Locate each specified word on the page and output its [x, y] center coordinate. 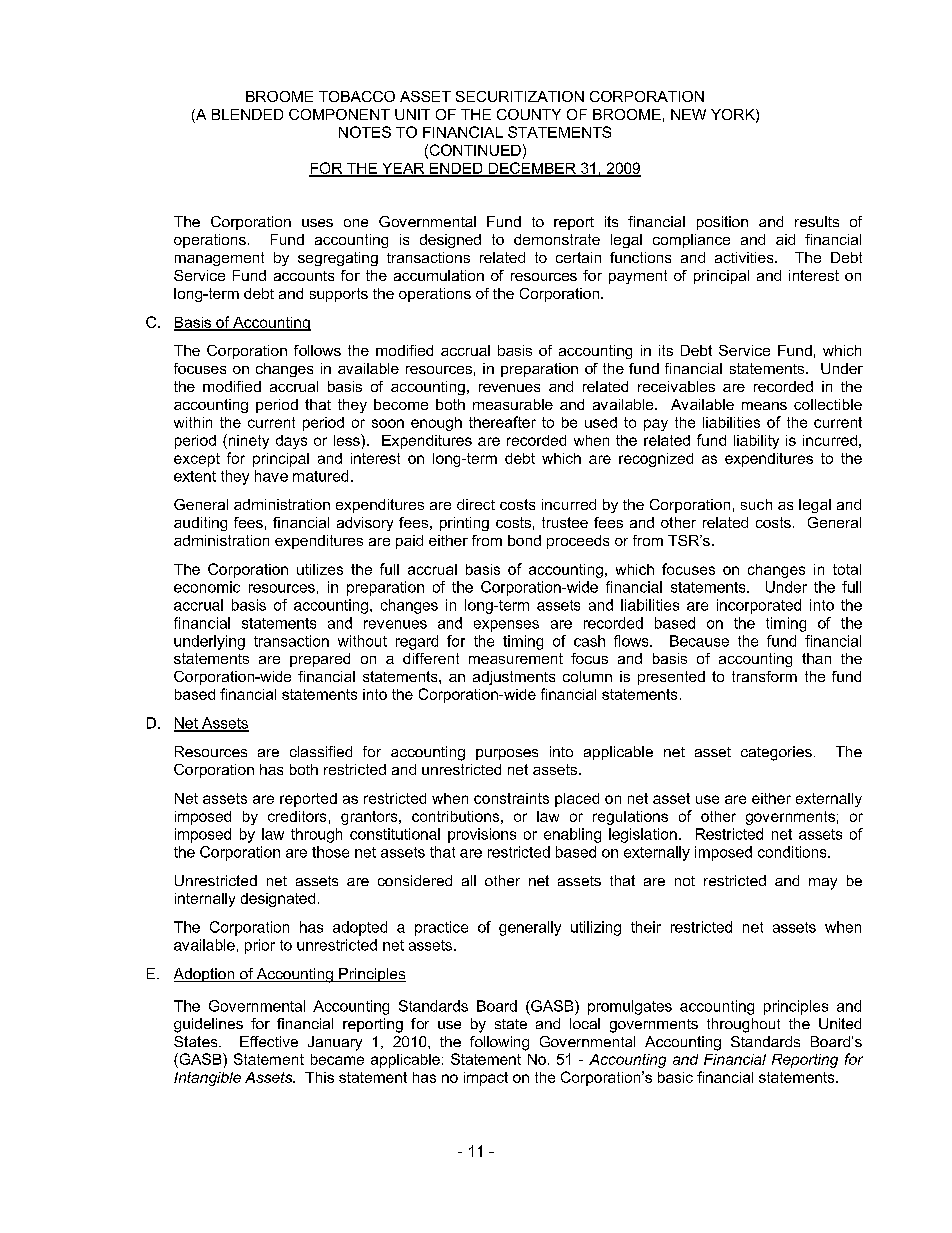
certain [578, 257]
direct [476, 504]
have [271, 476]
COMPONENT [339, 114]
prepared [320, 660]
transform [764, 676]
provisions [482, 835]
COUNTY [529, 114]
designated [278, 900]
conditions [793, 852]
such [756, 504]
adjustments [514, 678]
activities [745, 257]
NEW [688, 114]
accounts [304, 276]
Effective [269, 1041]
